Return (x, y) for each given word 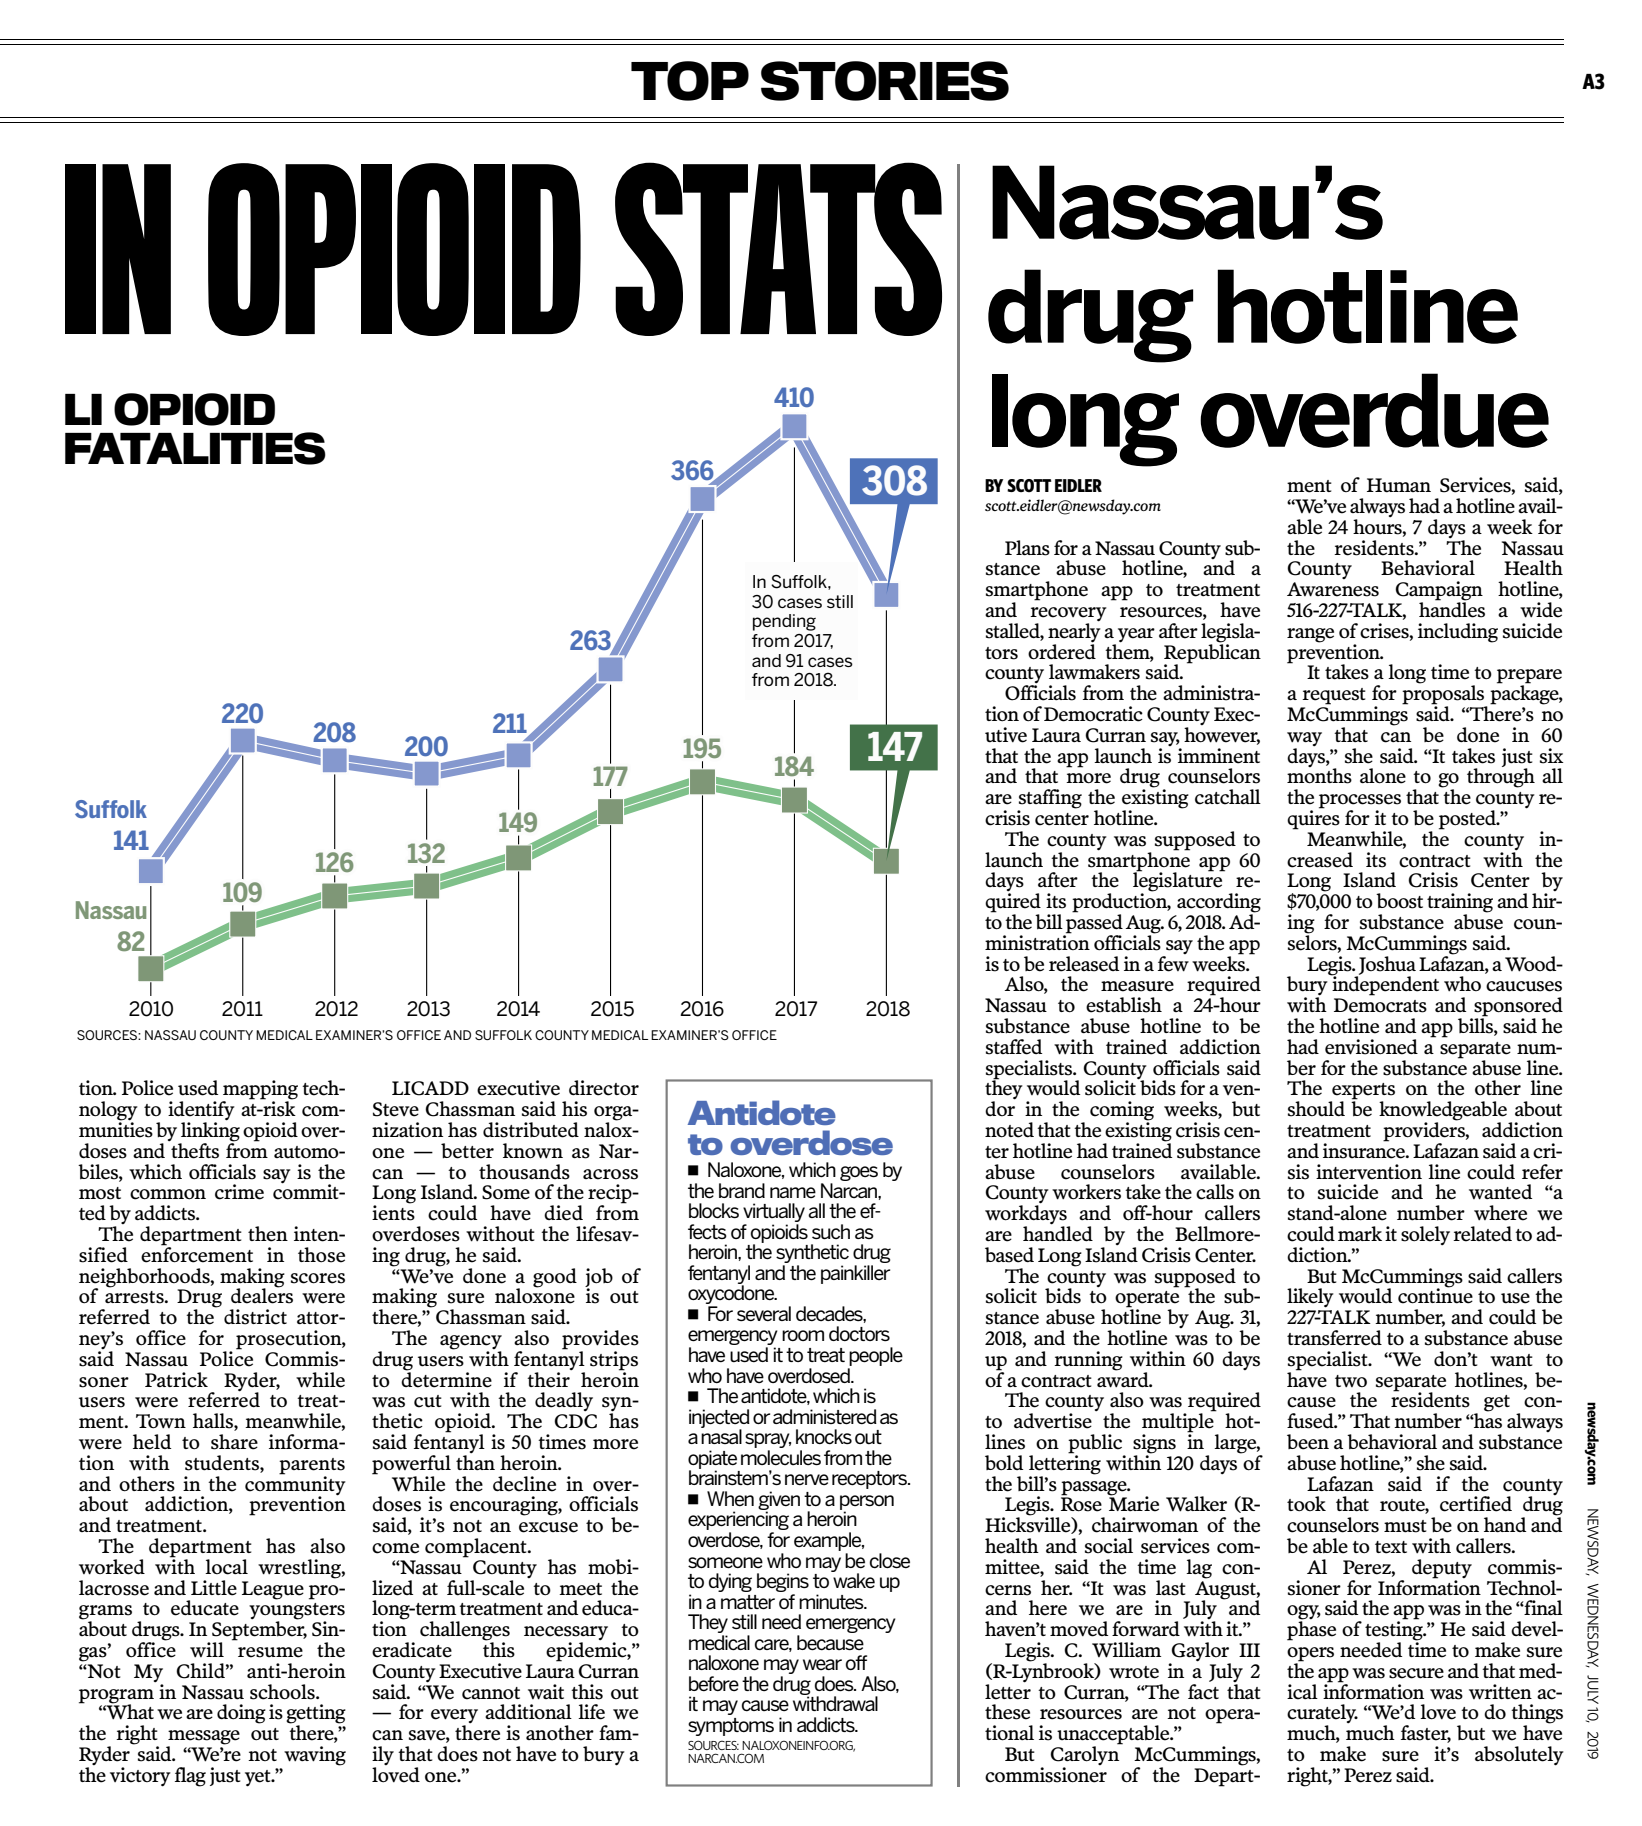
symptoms (731, 1727)
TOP (690, 81)
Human (1399, 485)
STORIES (885, 81)
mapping (260, 1091)
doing (241, 1714)
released (1084, 964)
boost (1399, 901)
